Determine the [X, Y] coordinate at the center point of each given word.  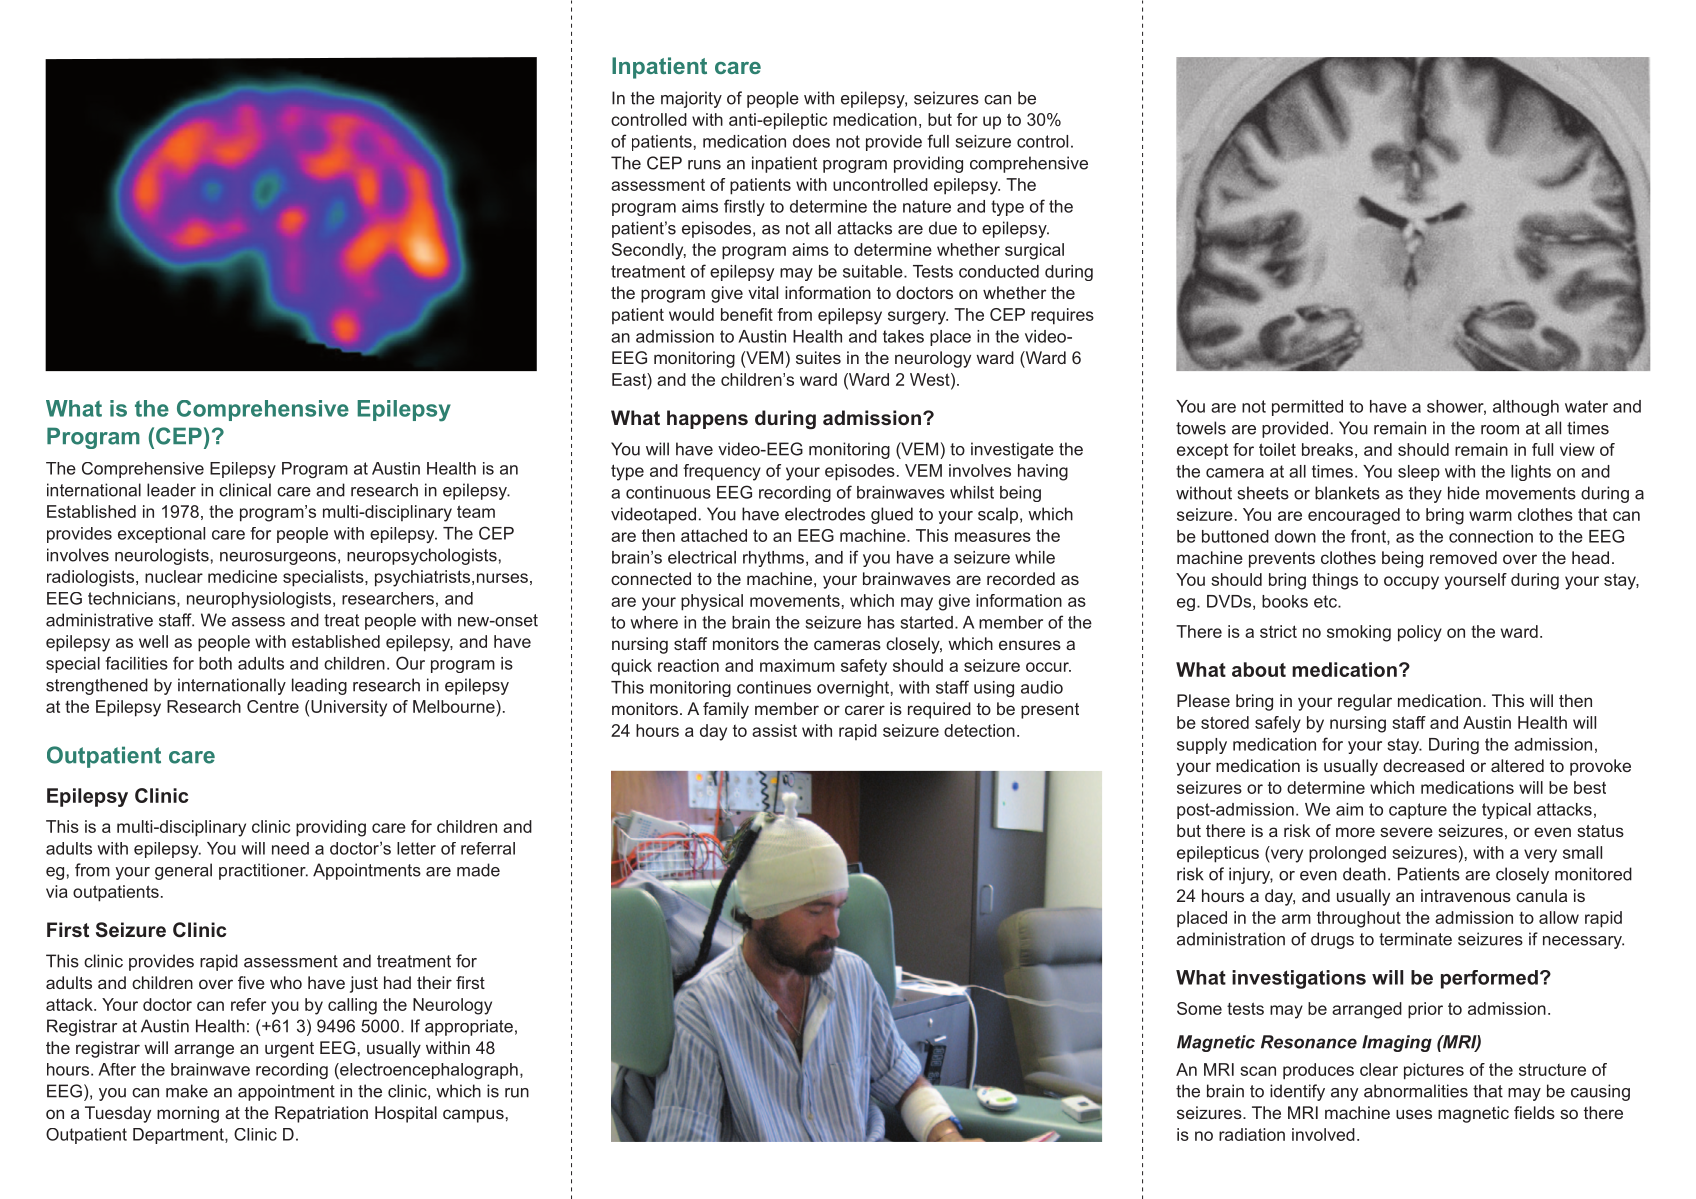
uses [1414, 1114]
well [153, 641]
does [811, 141]
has [881, 622]
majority [691, 99]
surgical [1034, 251]
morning [188, 1114]
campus [473, 1116]
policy [1420, 633]
